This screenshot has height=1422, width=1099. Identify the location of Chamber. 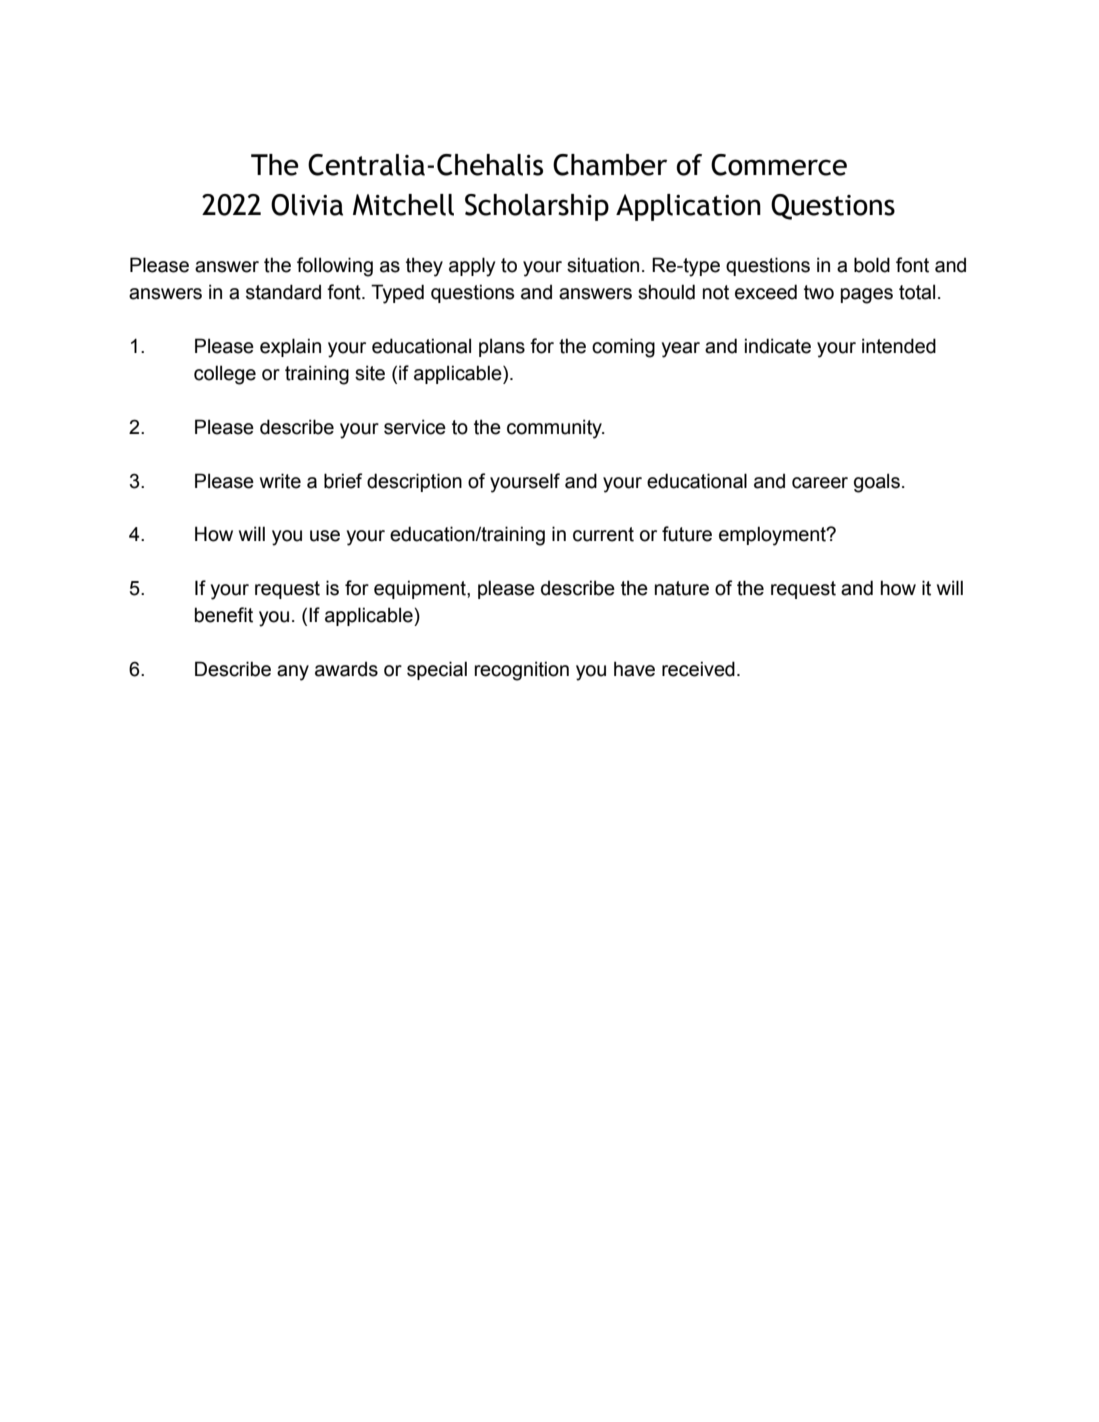
(610, 165).
